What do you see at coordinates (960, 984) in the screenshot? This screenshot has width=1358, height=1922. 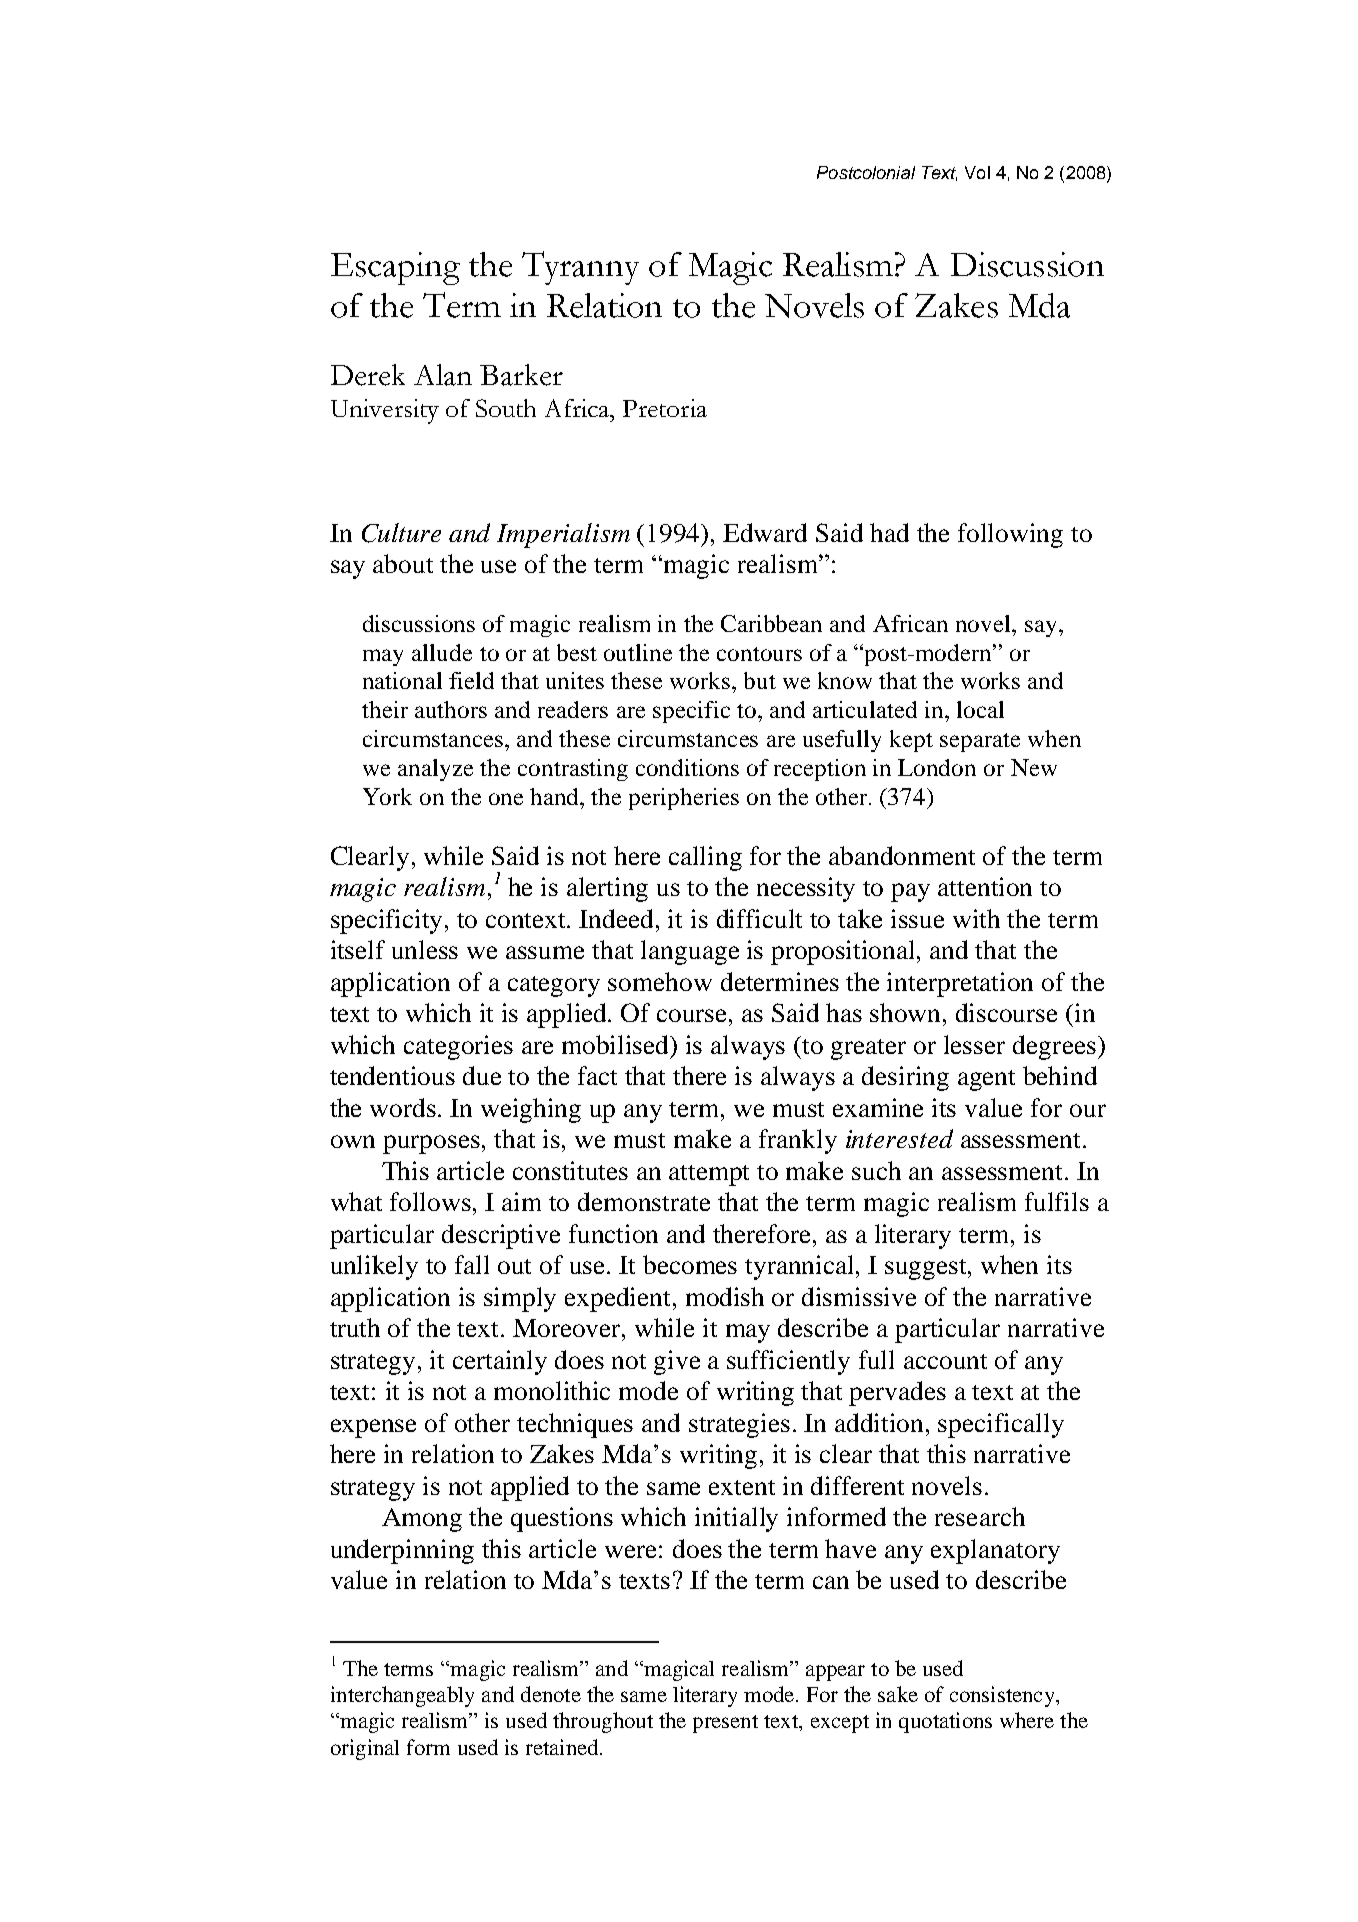 I see `interpretation` at bounding box center [960, 984].
